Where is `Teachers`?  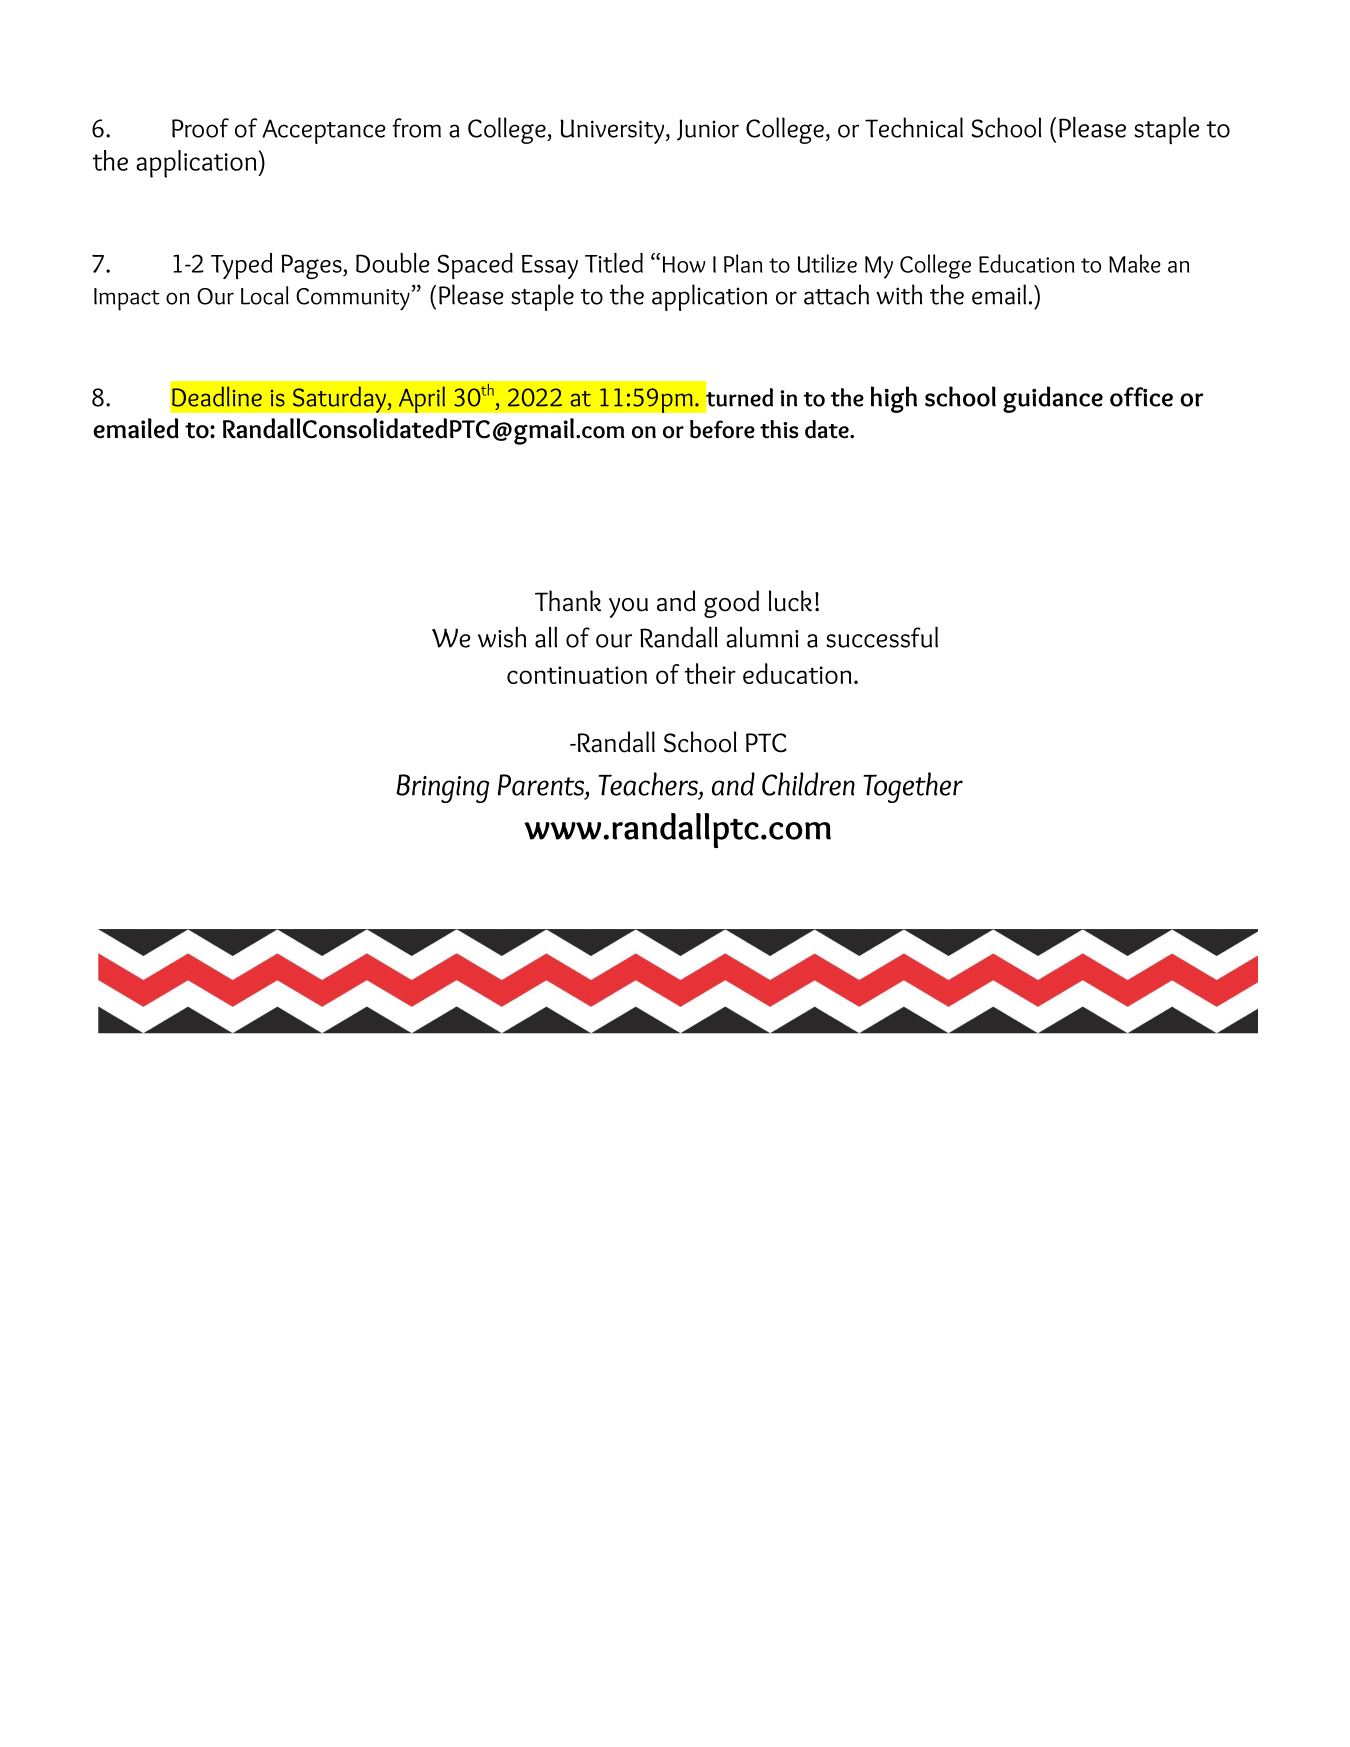
Teachers is located at coordinates (649, 784).
